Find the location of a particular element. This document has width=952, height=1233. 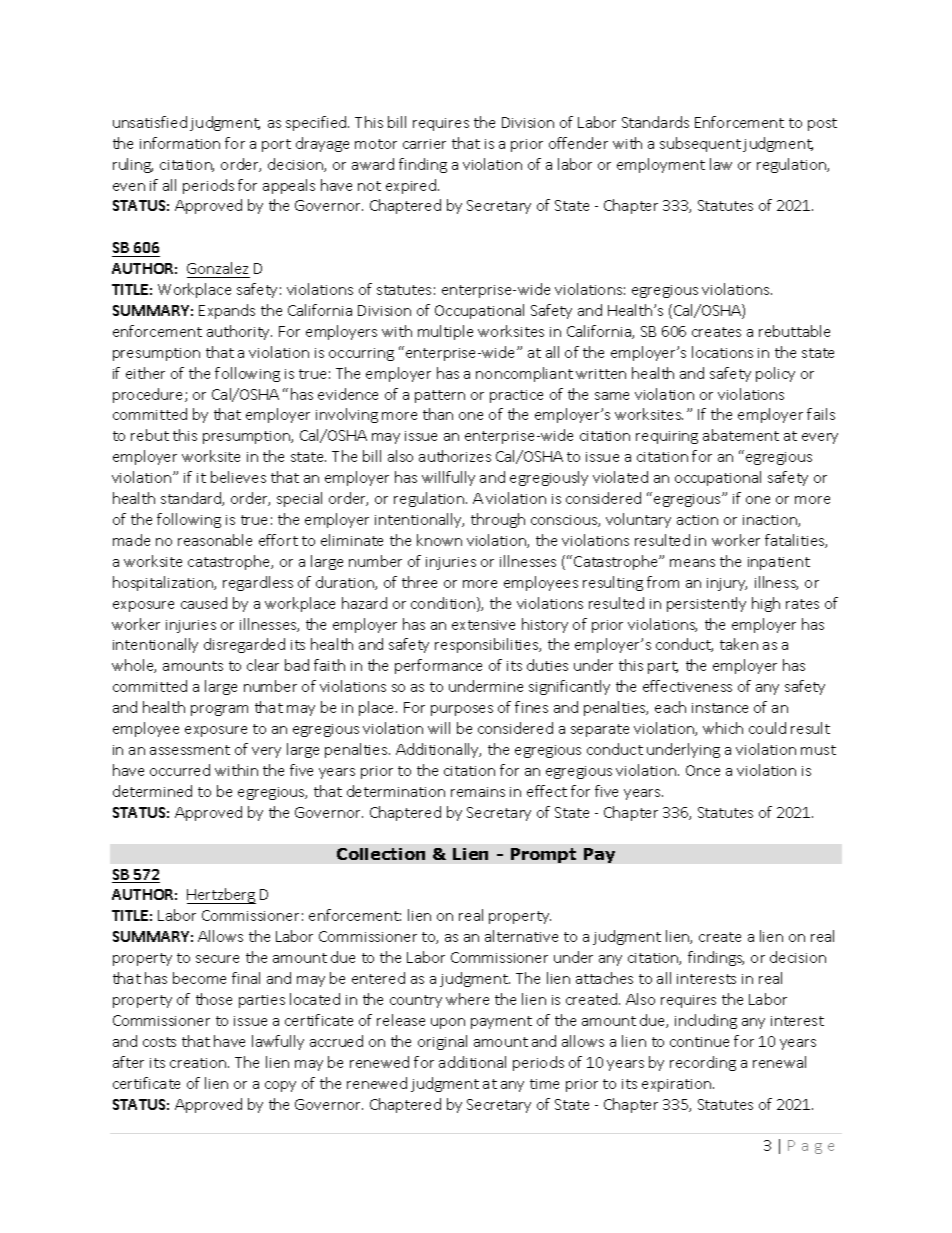

assessment is located at coordinates (190, 750).
